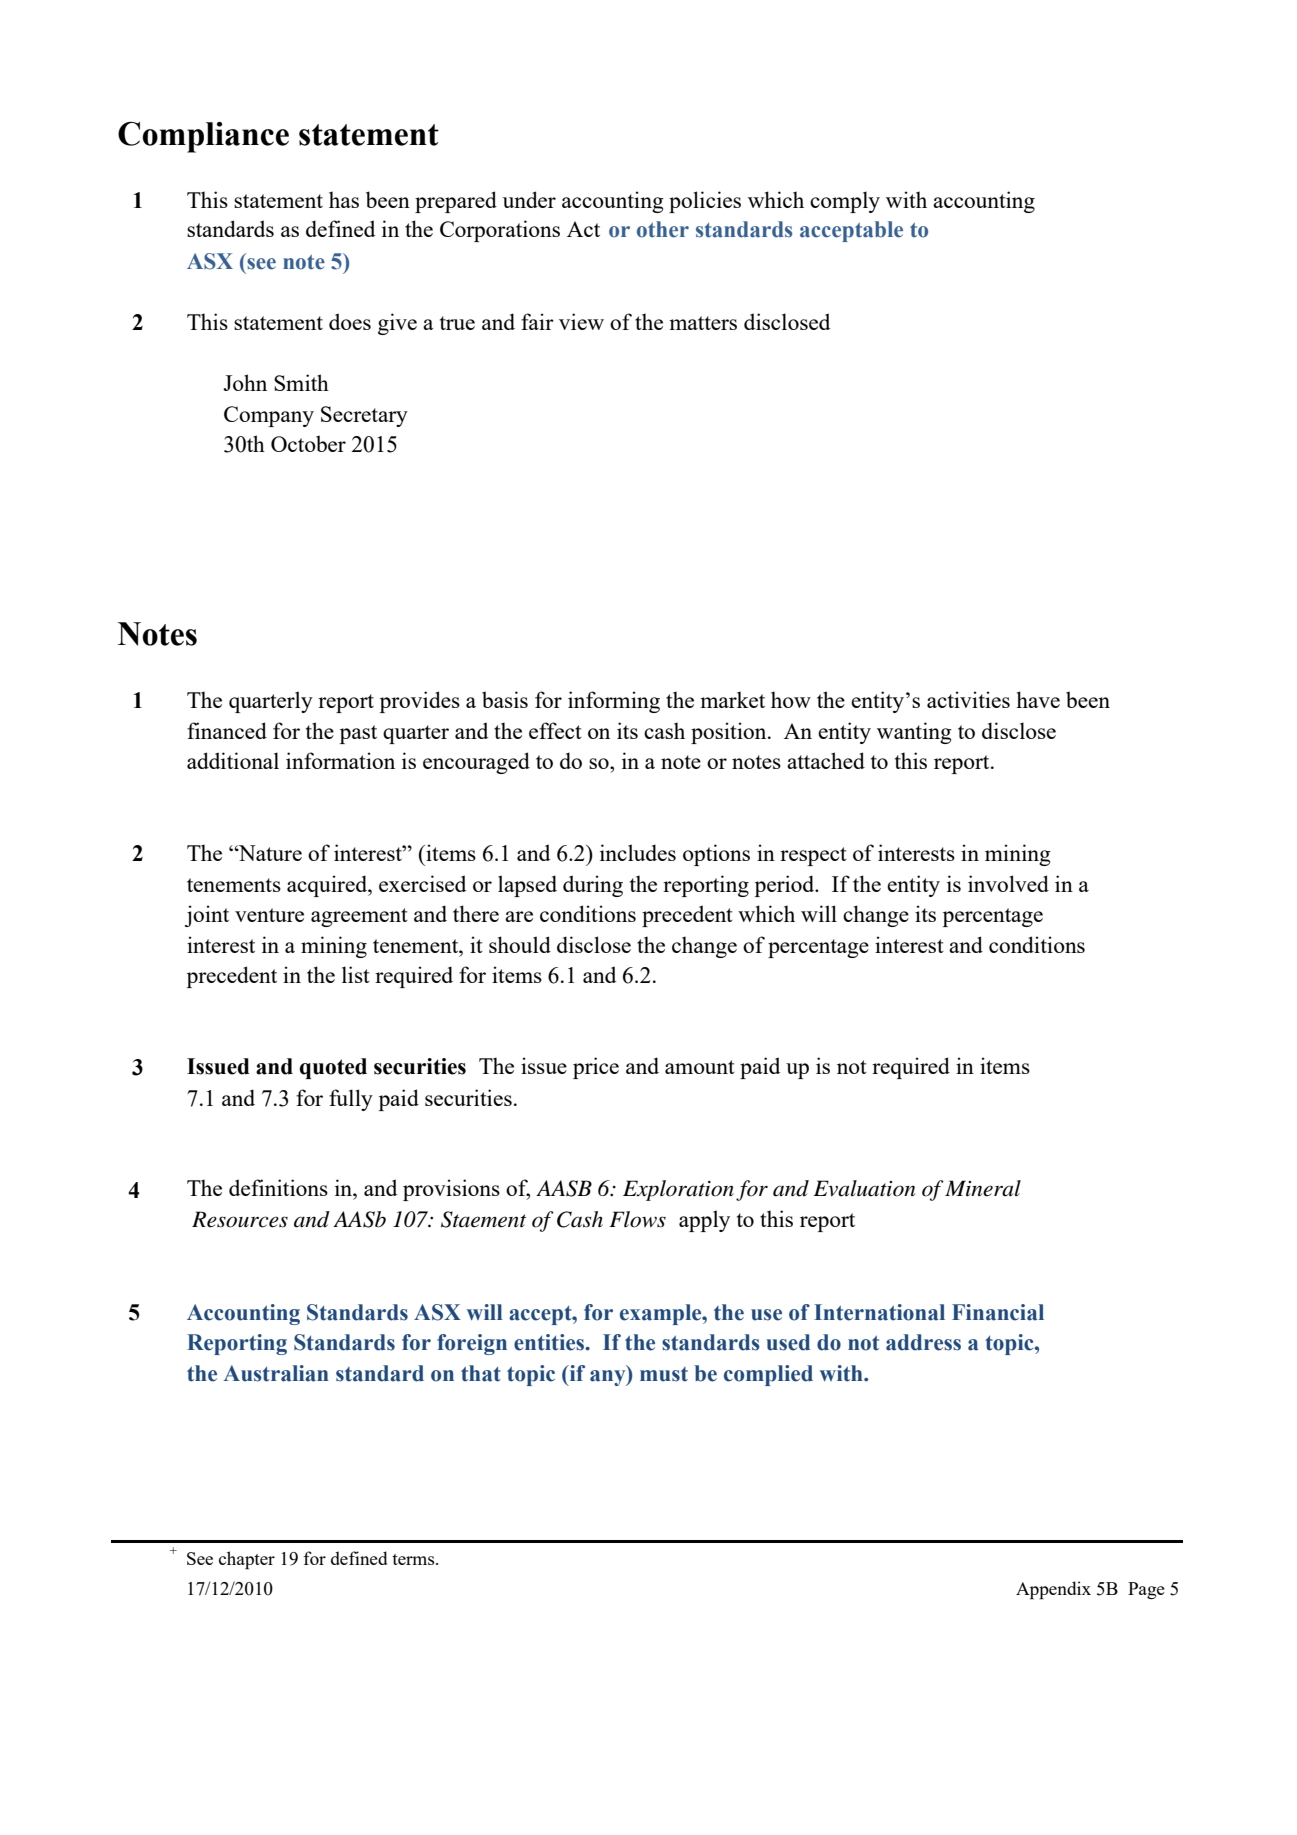 The image size is (1297, 1835). Describe the element at coordinates (1038, 699) in the document. I see `have` at that location.
